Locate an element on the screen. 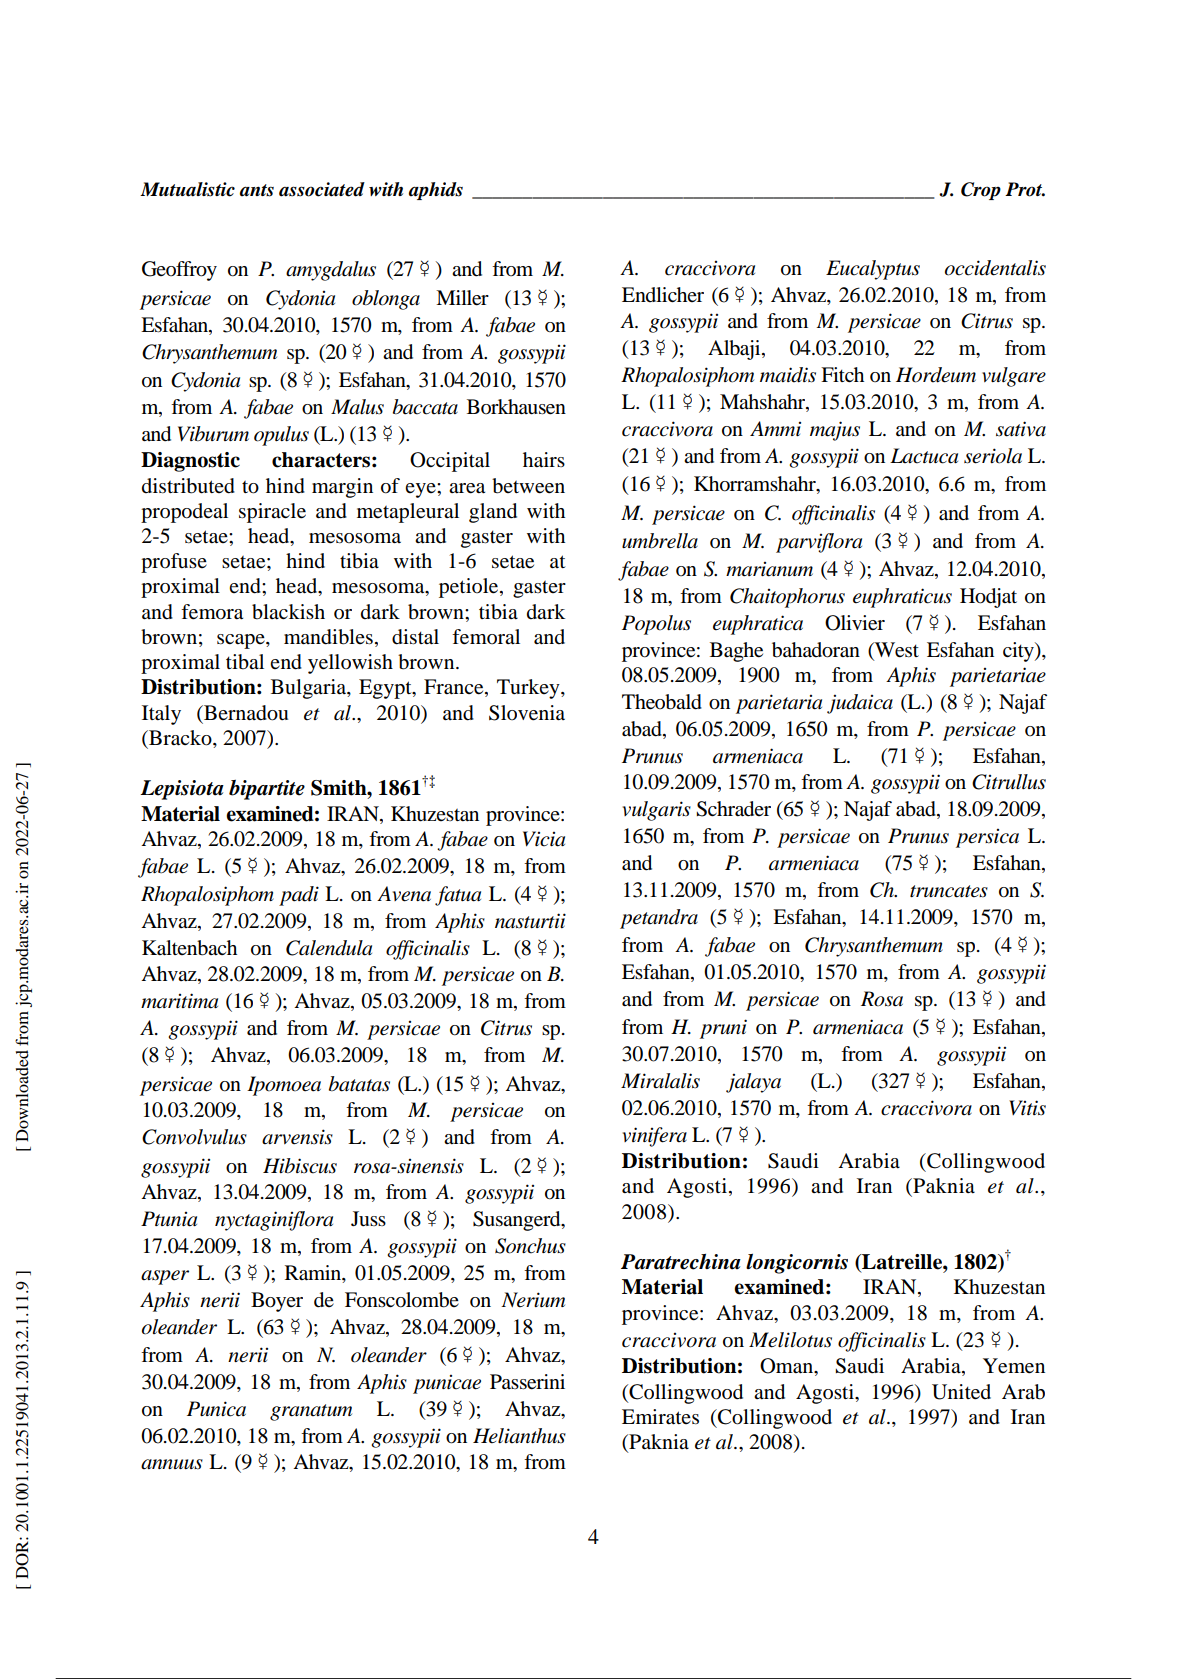 The width and height of the screenshot is (1187, 1679). Vitis is located at coordinates (1027, 1108).
